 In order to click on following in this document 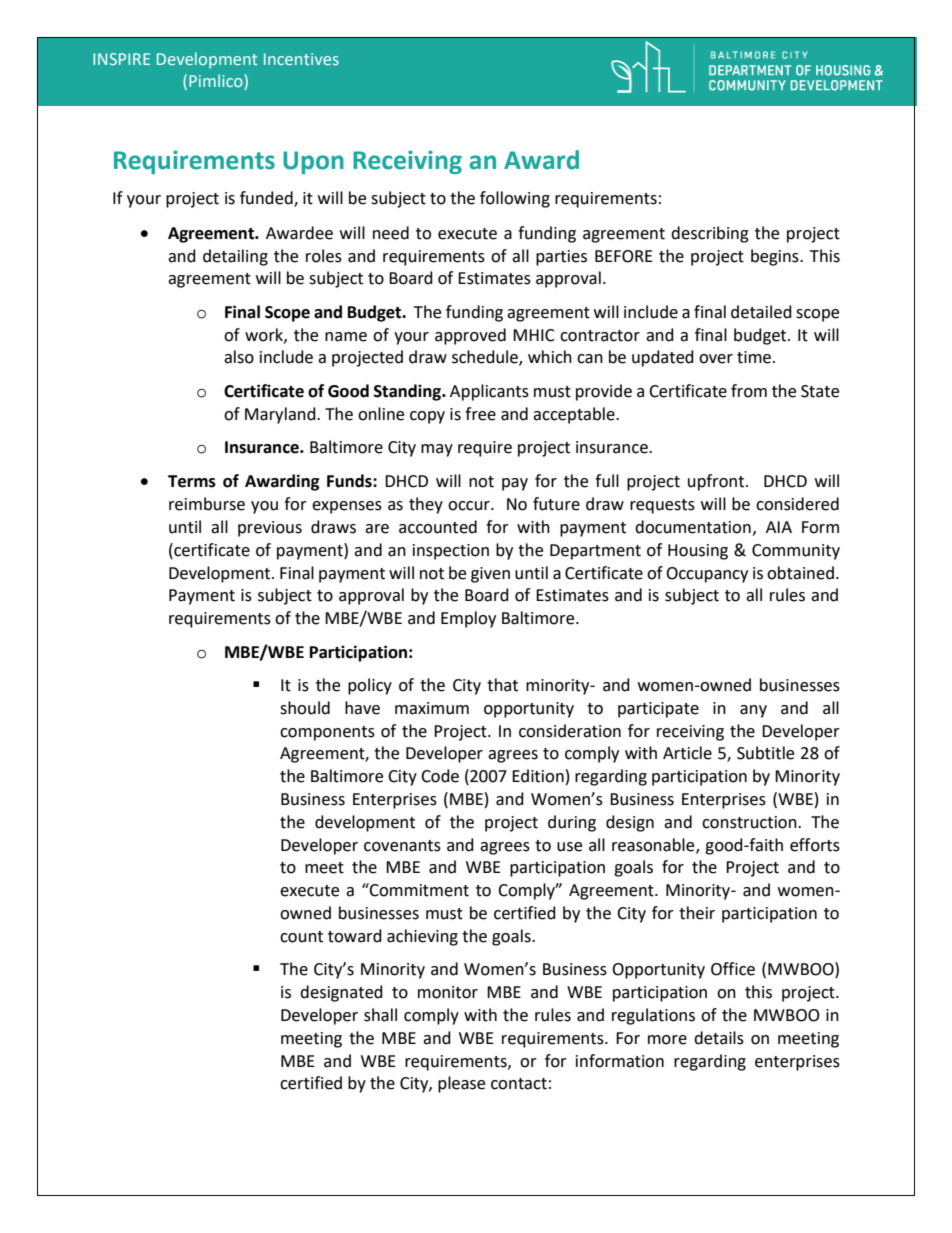, I will do `click(515, 199)`.
